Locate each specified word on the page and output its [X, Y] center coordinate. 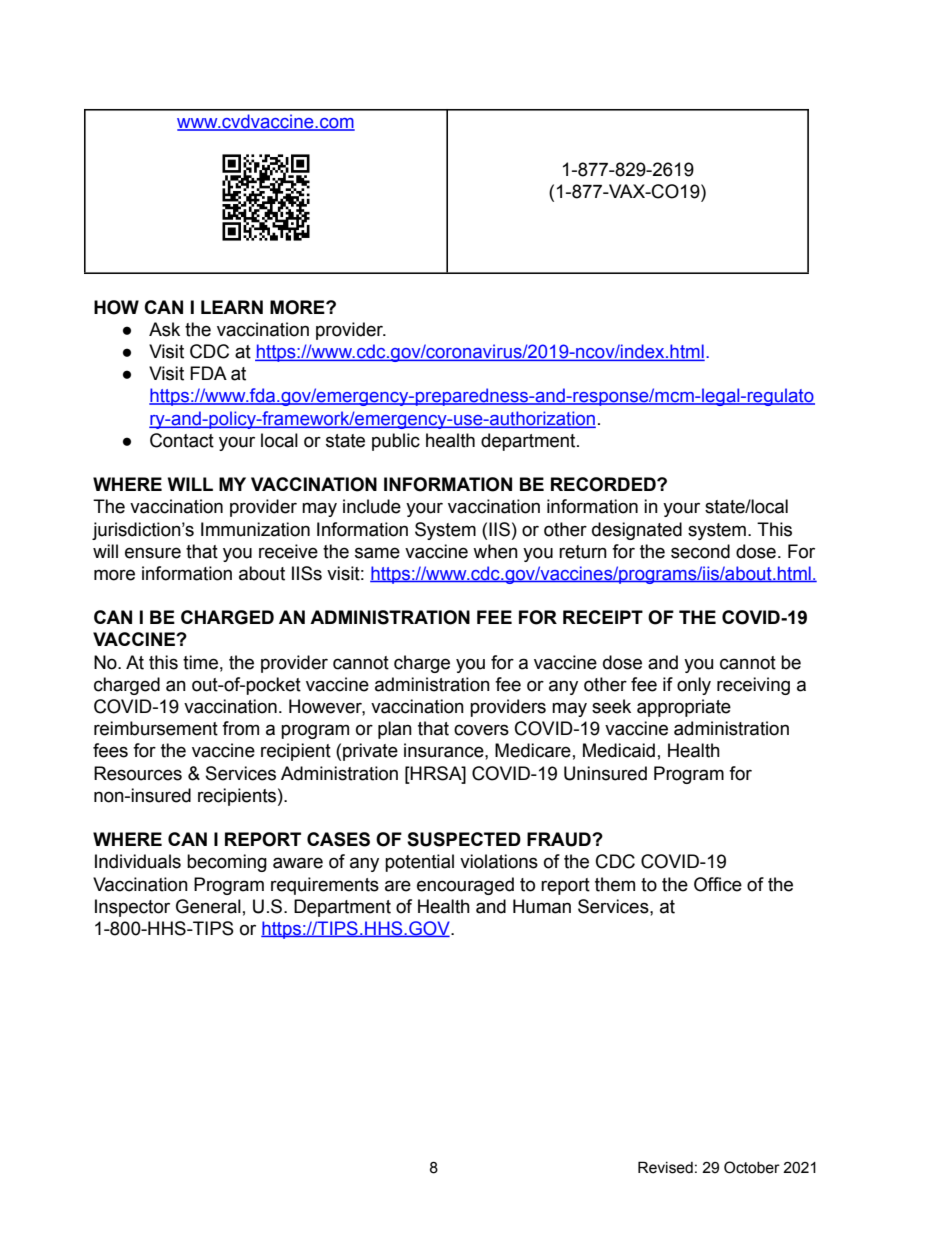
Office [718, 884]
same [377, 553]
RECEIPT [603, 617]
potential [419, 863]
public [396, 442]
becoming [227, 863]
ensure [153, 553]
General [208, 906]
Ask [164, 329]
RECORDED [604, 484]
